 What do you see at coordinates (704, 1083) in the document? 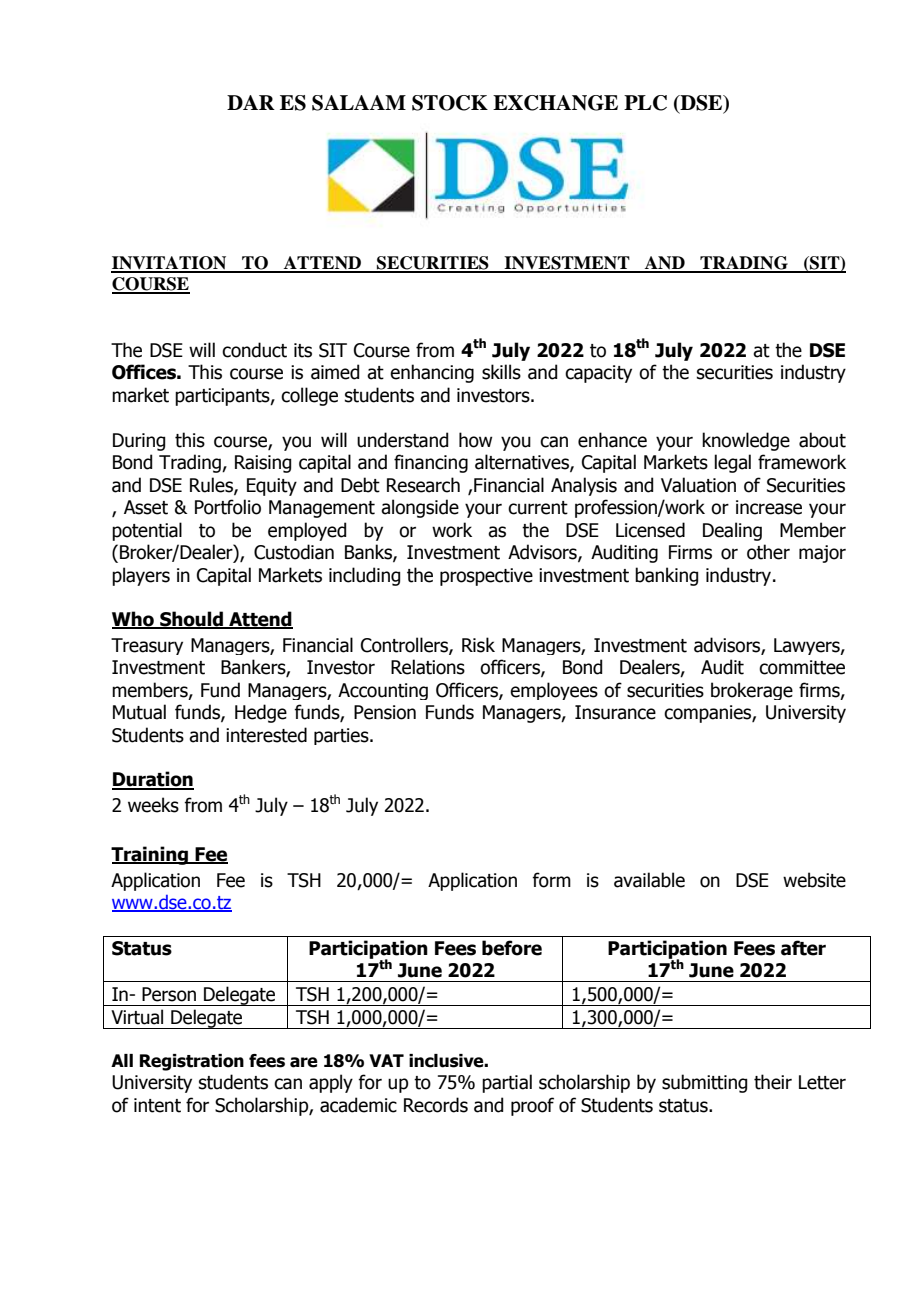
I see `submitting` at bounding box center [704, 1083].
